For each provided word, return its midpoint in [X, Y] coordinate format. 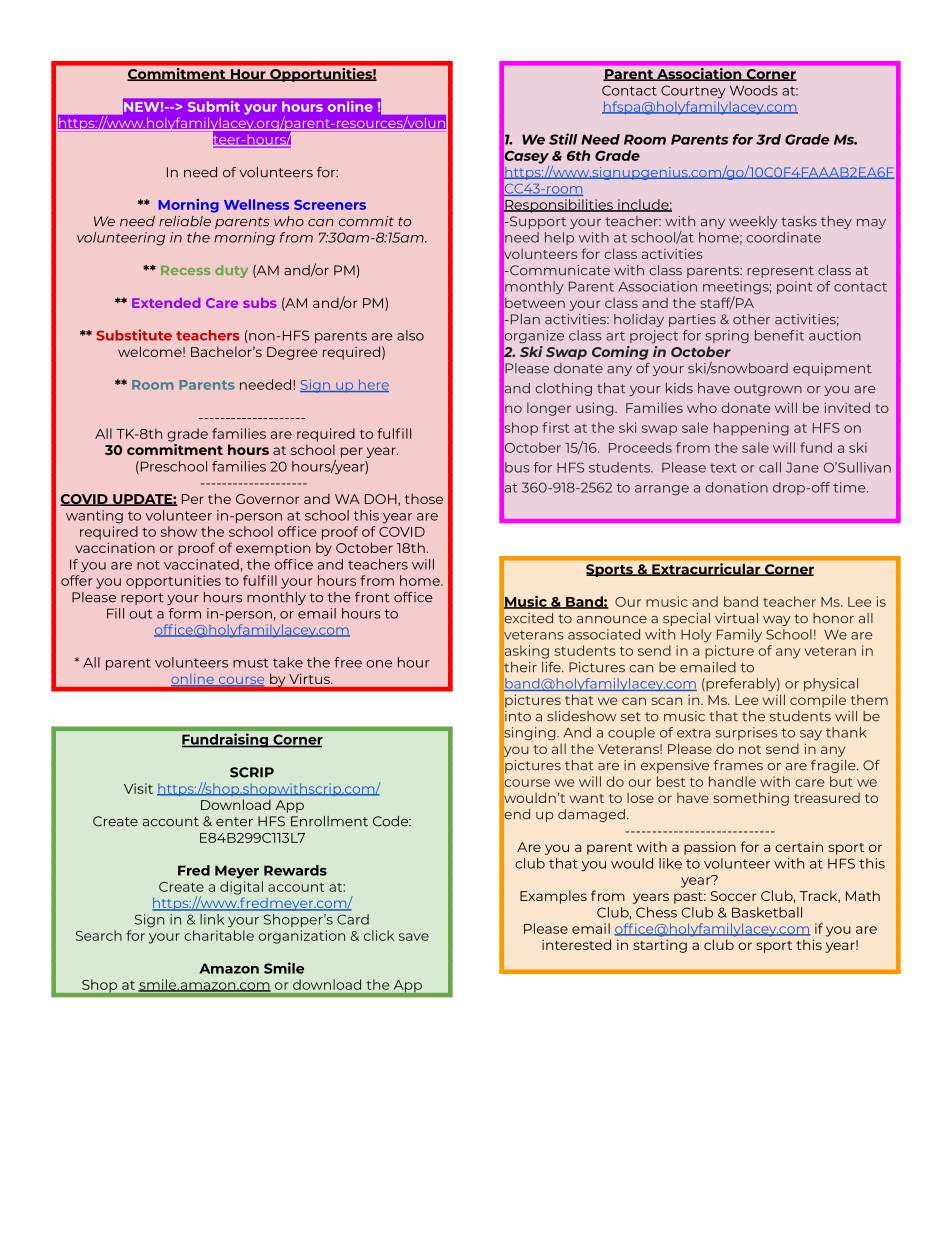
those [424, 498]
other [751, 319]
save [414, 937]
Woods [754, 90]
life [552, 667]
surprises [747, 733]
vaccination [115, 547]
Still [563, 139]
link [212, 919]
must [250, 663]
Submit [214, 106]
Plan [524, 319]
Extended [166, 303]
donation [736, 487]
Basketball [767, 912]
